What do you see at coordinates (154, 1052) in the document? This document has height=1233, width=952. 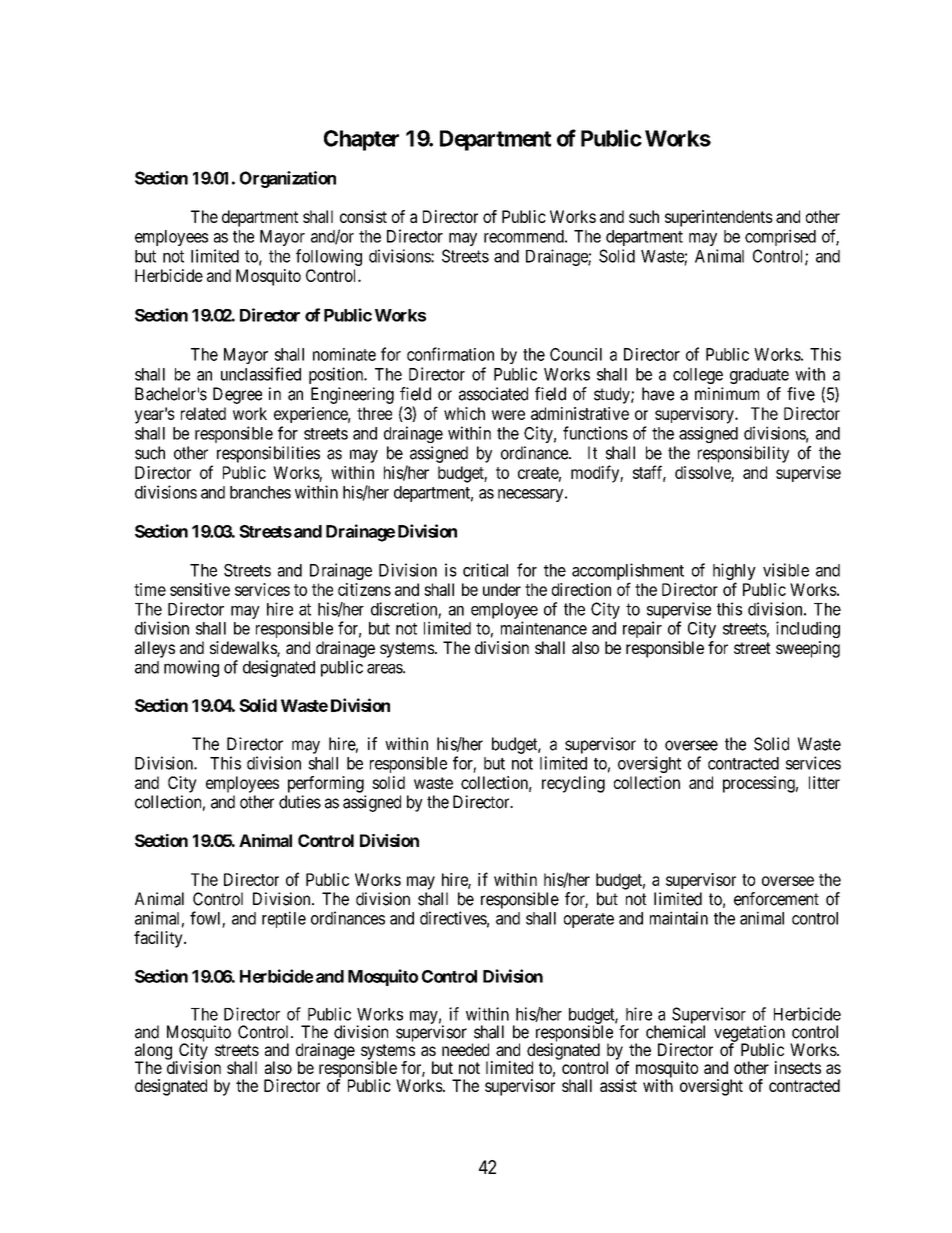 I see `along` at bounding box center [154, 1052].
